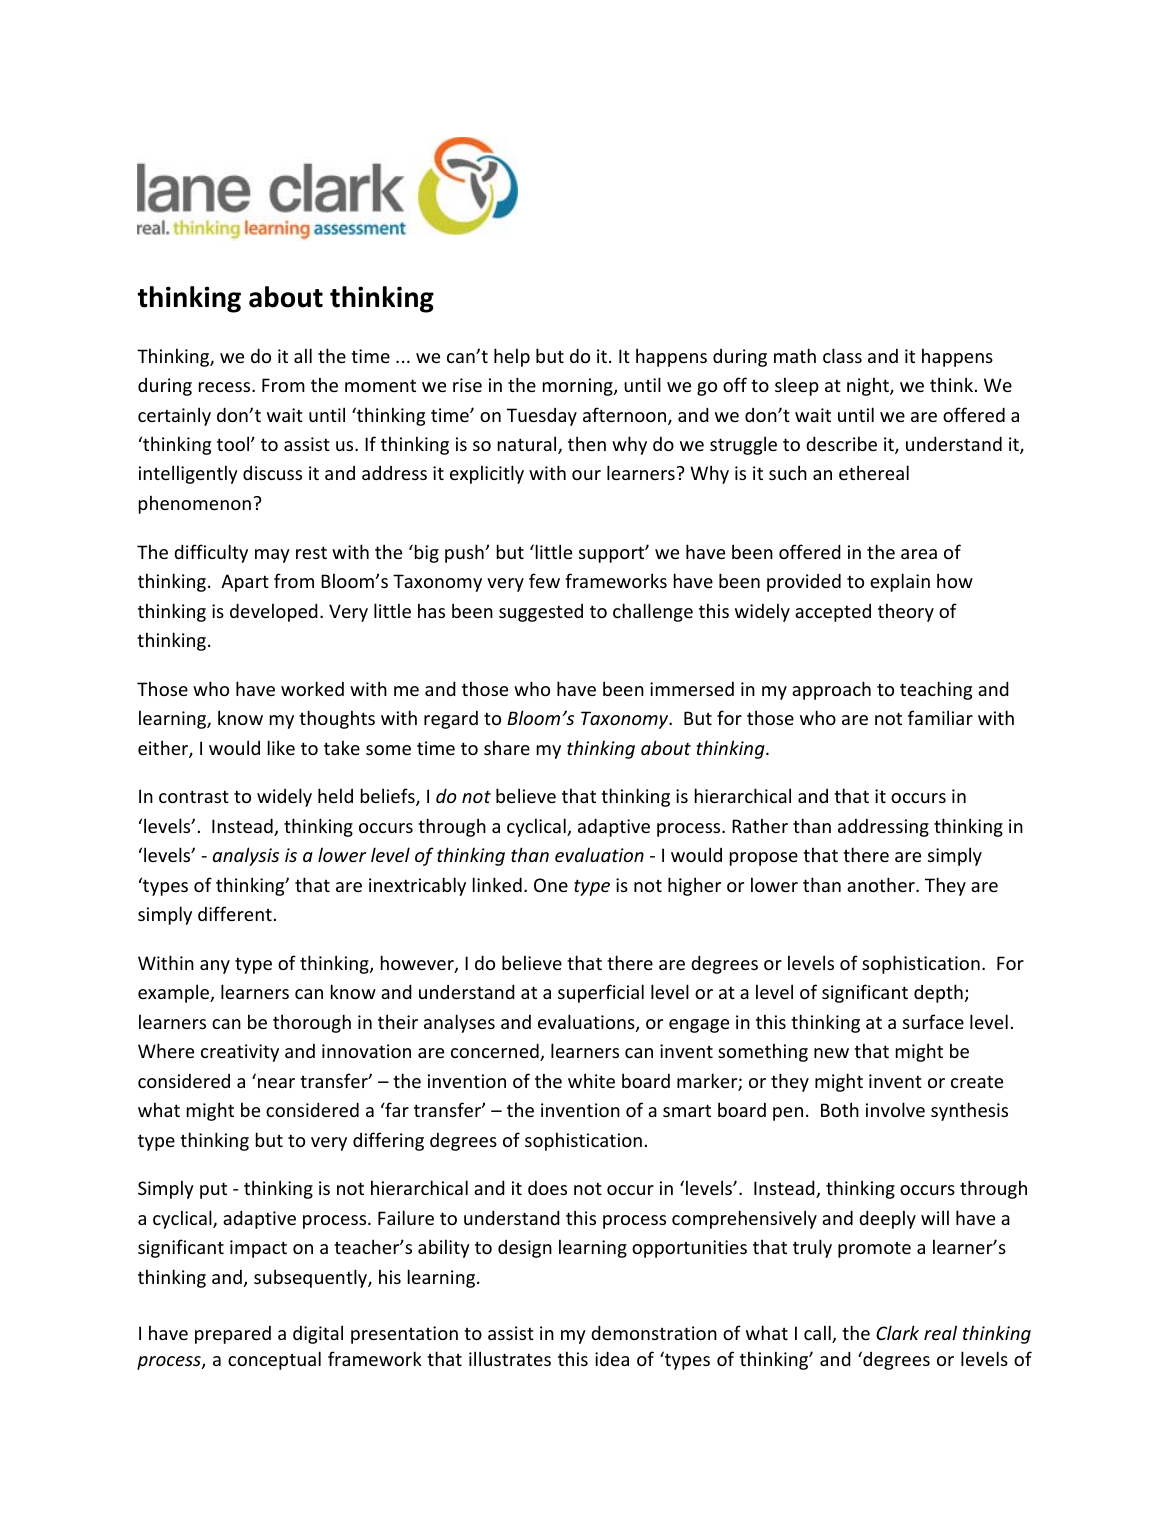  I want to click on white, so click(591, 1080).
